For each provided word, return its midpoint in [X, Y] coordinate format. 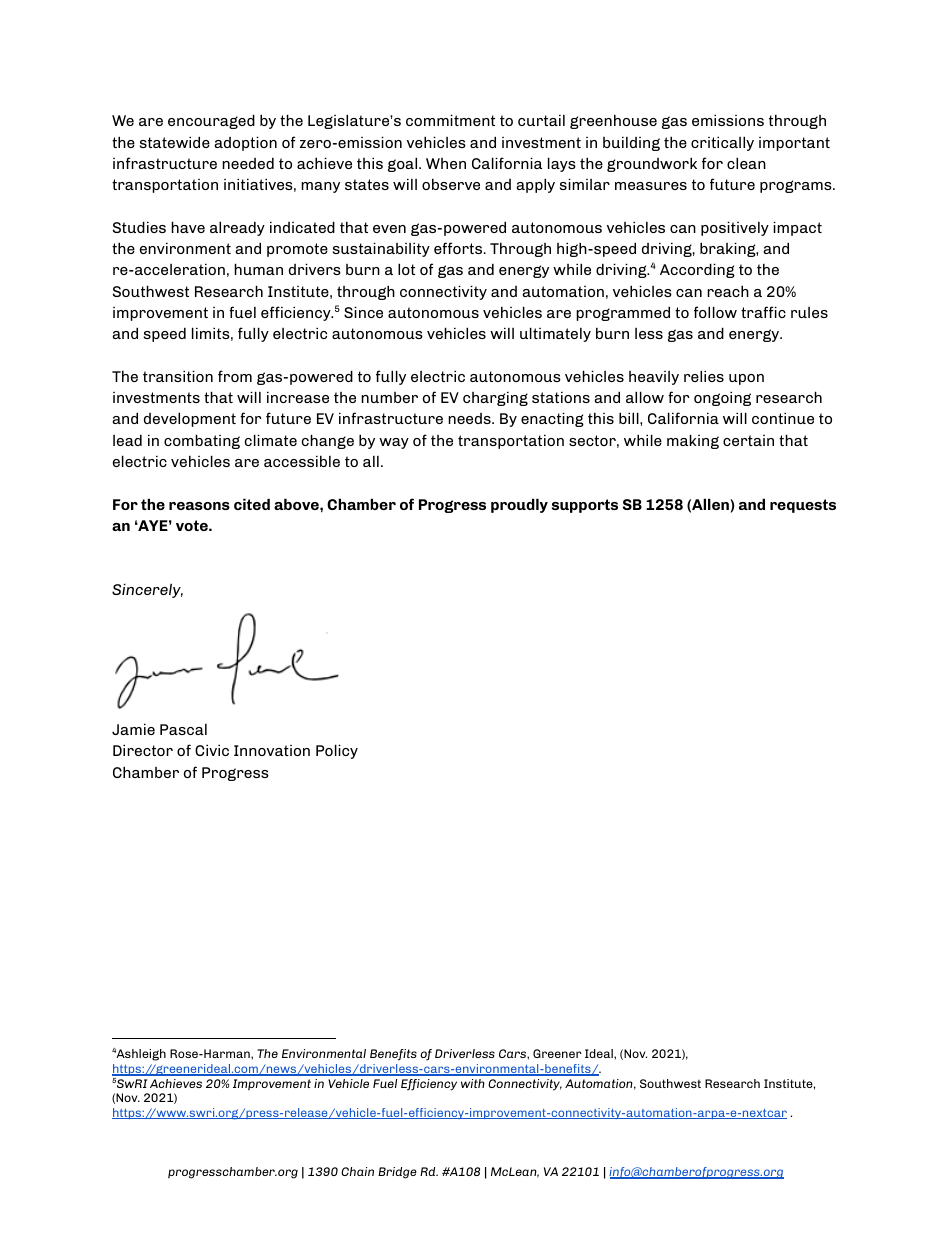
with [473, 1083]
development [190, 419]
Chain [357, 1171]
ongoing [722, 398]
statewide [175, 142]
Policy [337, 751]
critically [722, 143]
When [446, 163]
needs [470, 418]
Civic [212, 750]
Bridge [397, 1173]
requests [803, 506]
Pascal [183, 729]
